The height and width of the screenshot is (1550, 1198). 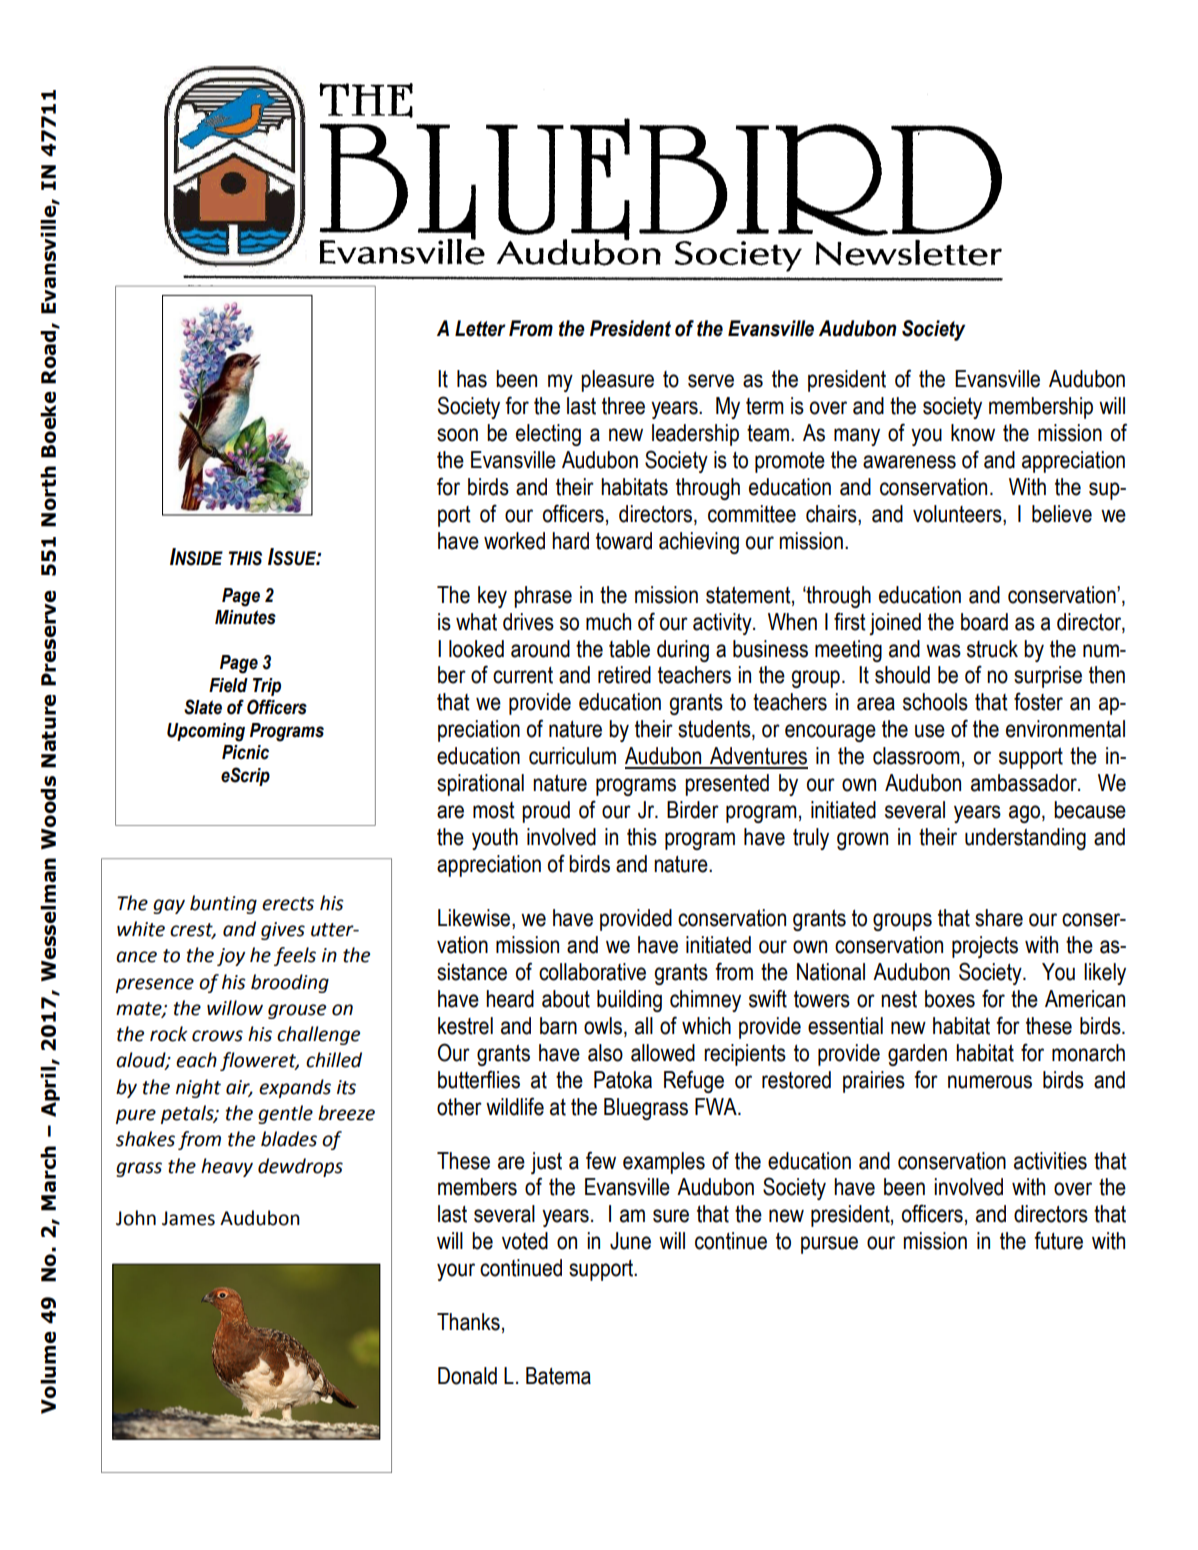 I want to click on understanding, so click(x=1025, y=839).
